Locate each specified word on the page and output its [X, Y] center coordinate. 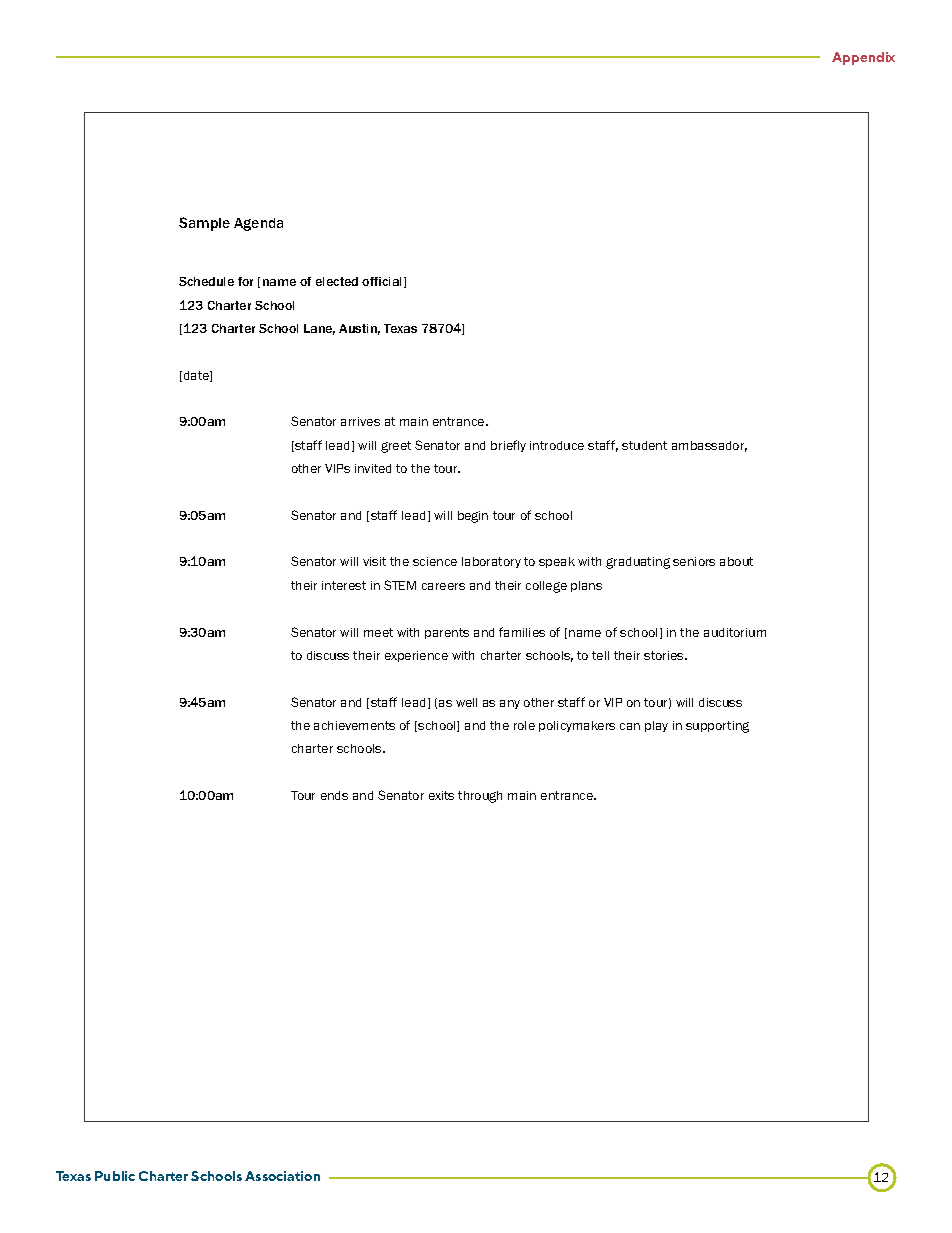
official [383, 282]
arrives [360, 421]
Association [282, 1176]
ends [334, 795]
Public [115, 1176]
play [656, 726]
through [480, 797]
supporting [717, 727]
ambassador [709, 446]
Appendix [863, 58]
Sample [204, 224]
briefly [508, 446]
